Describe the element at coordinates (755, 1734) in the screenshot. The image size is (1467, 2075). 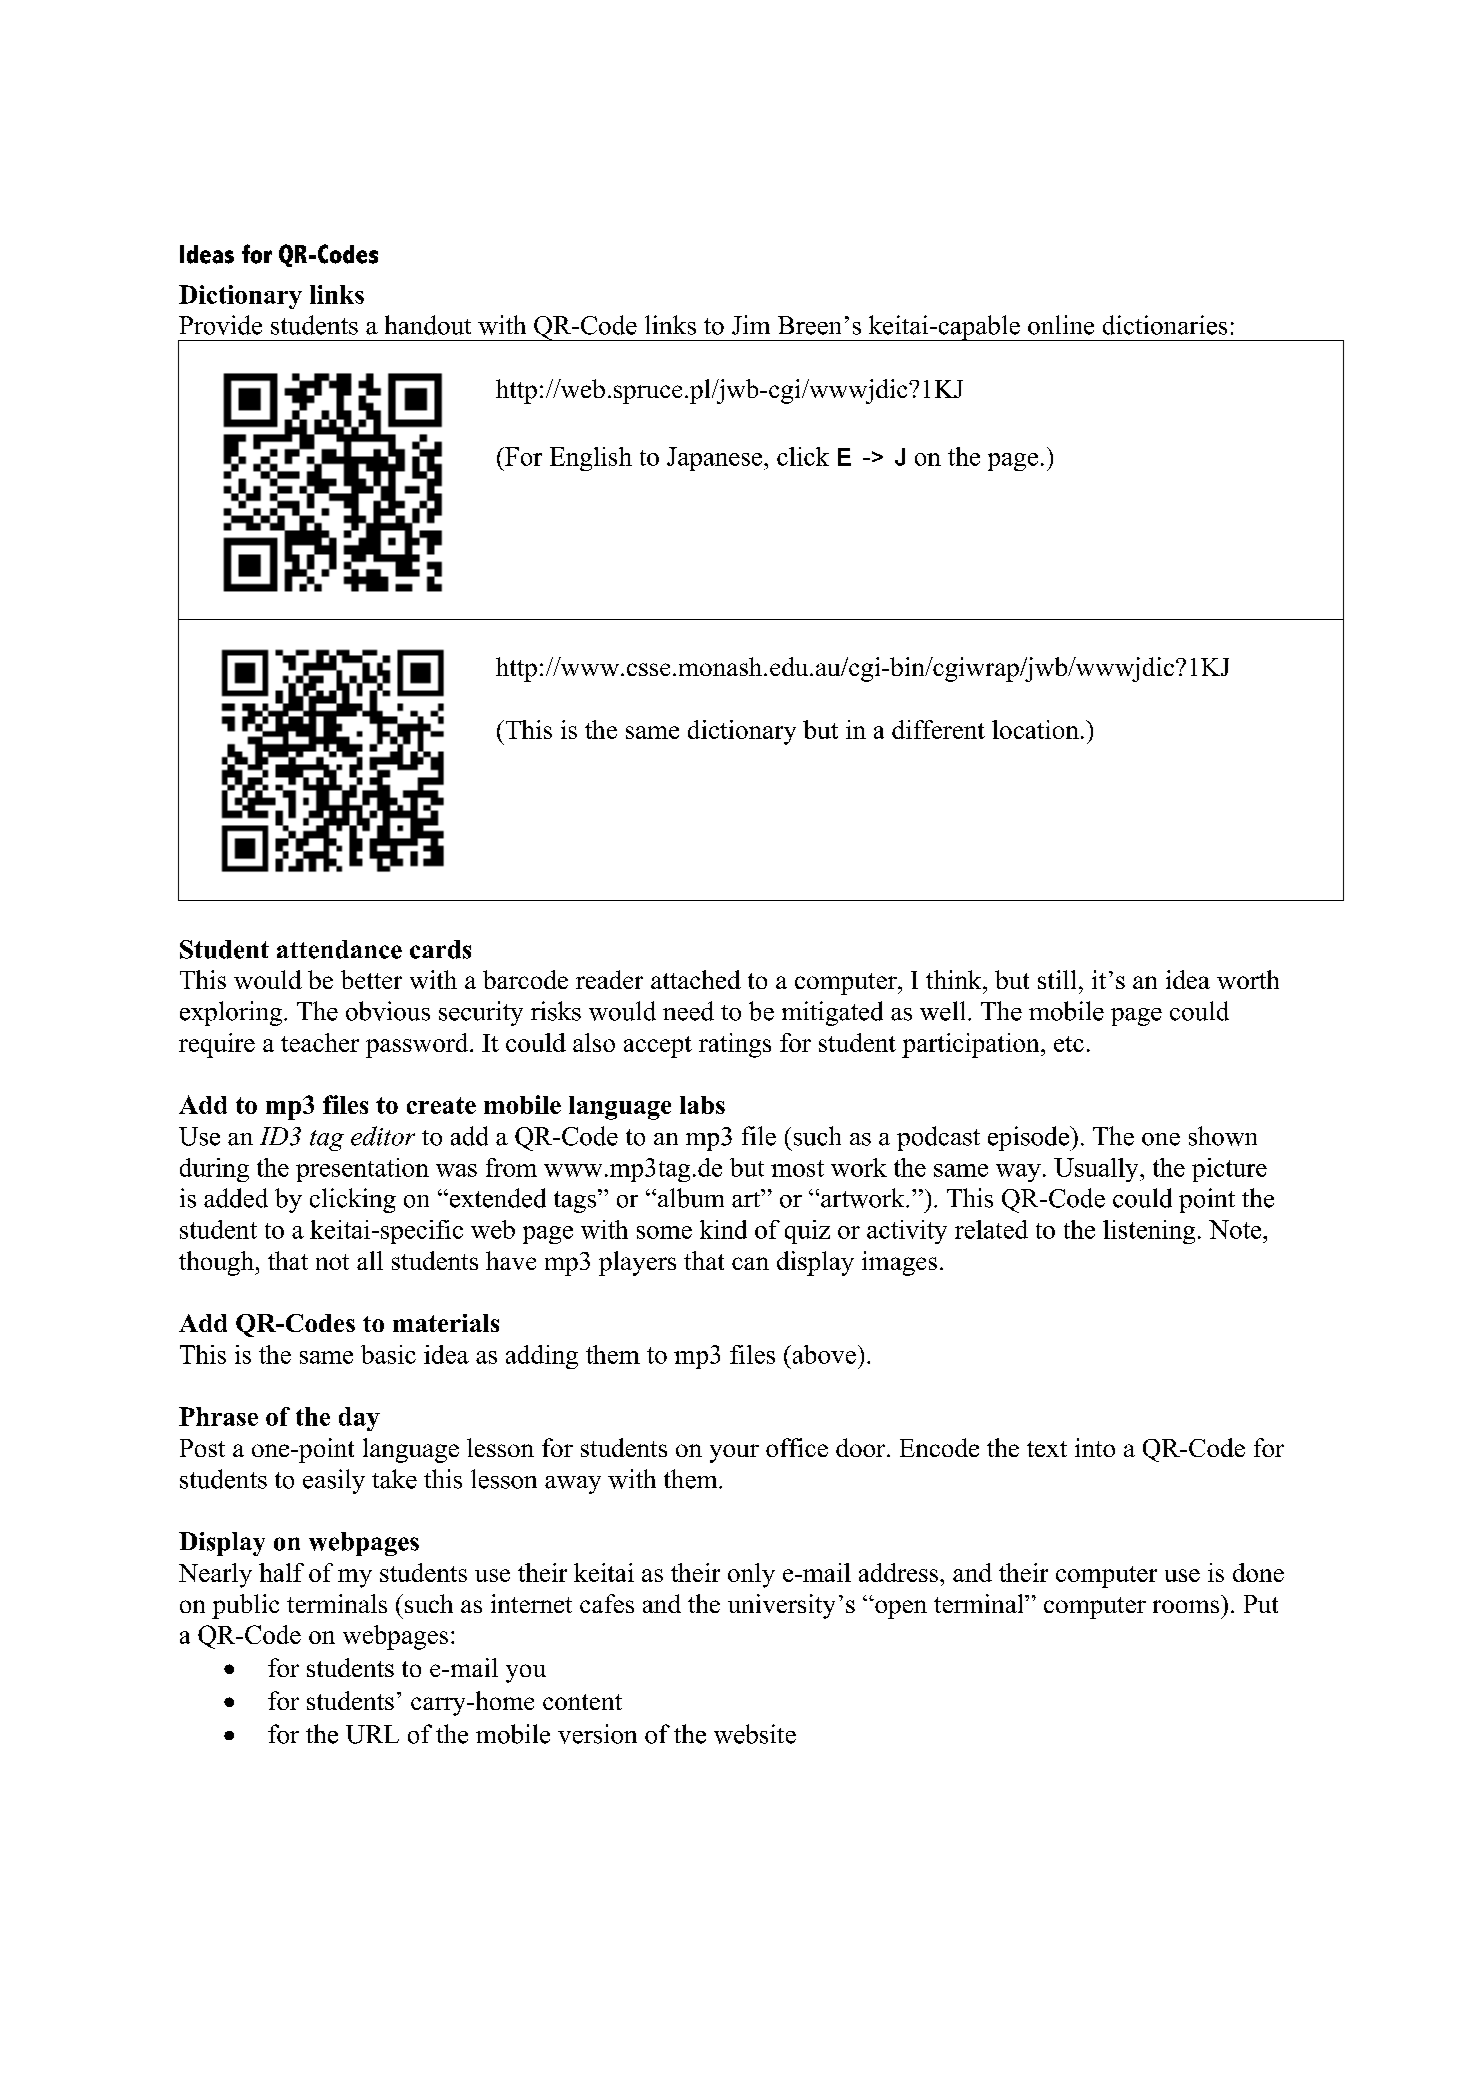
I see `website` at that location.
